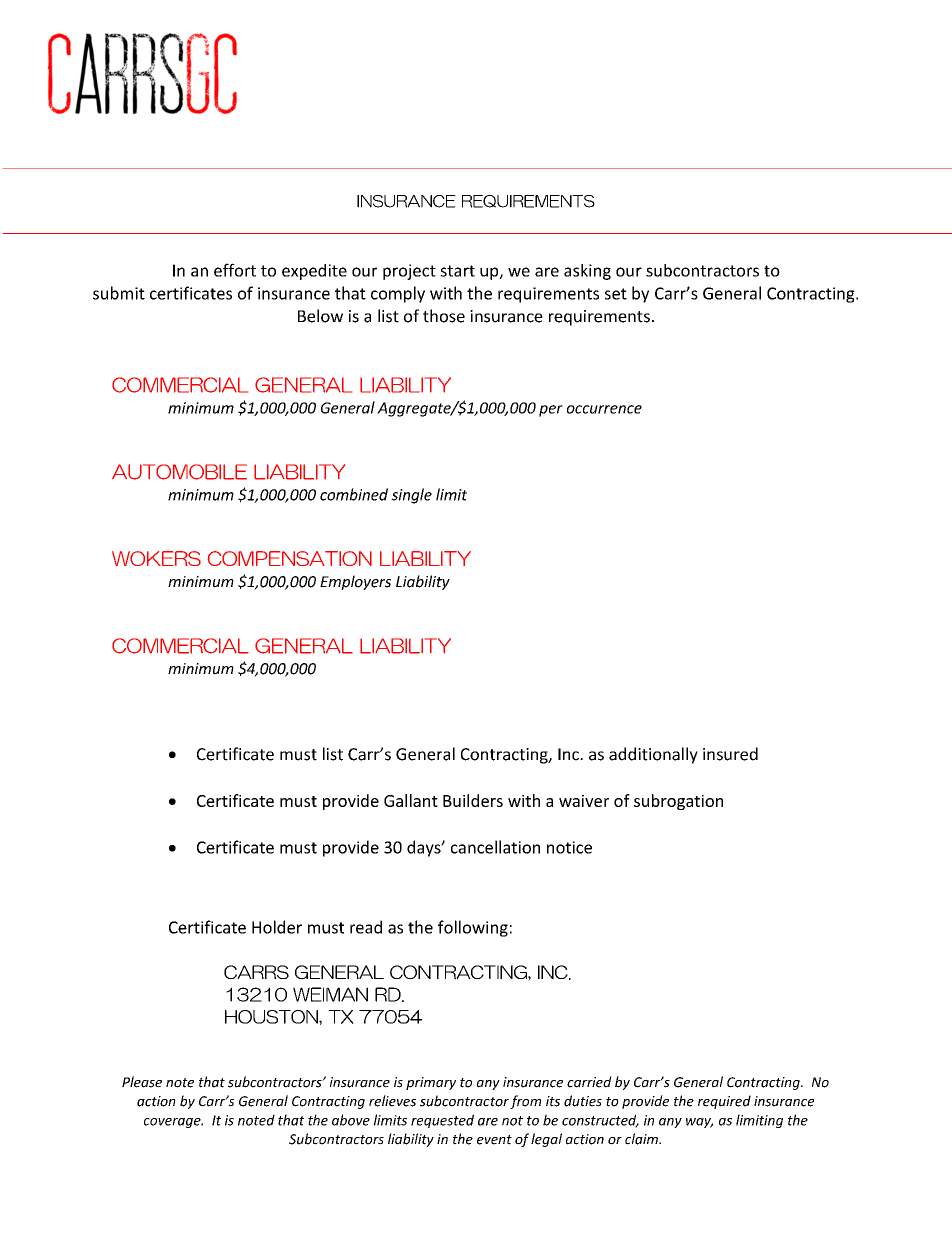 This screenshot has height=1233, width=952. I want to click on occurrence, so click(604, 409).
